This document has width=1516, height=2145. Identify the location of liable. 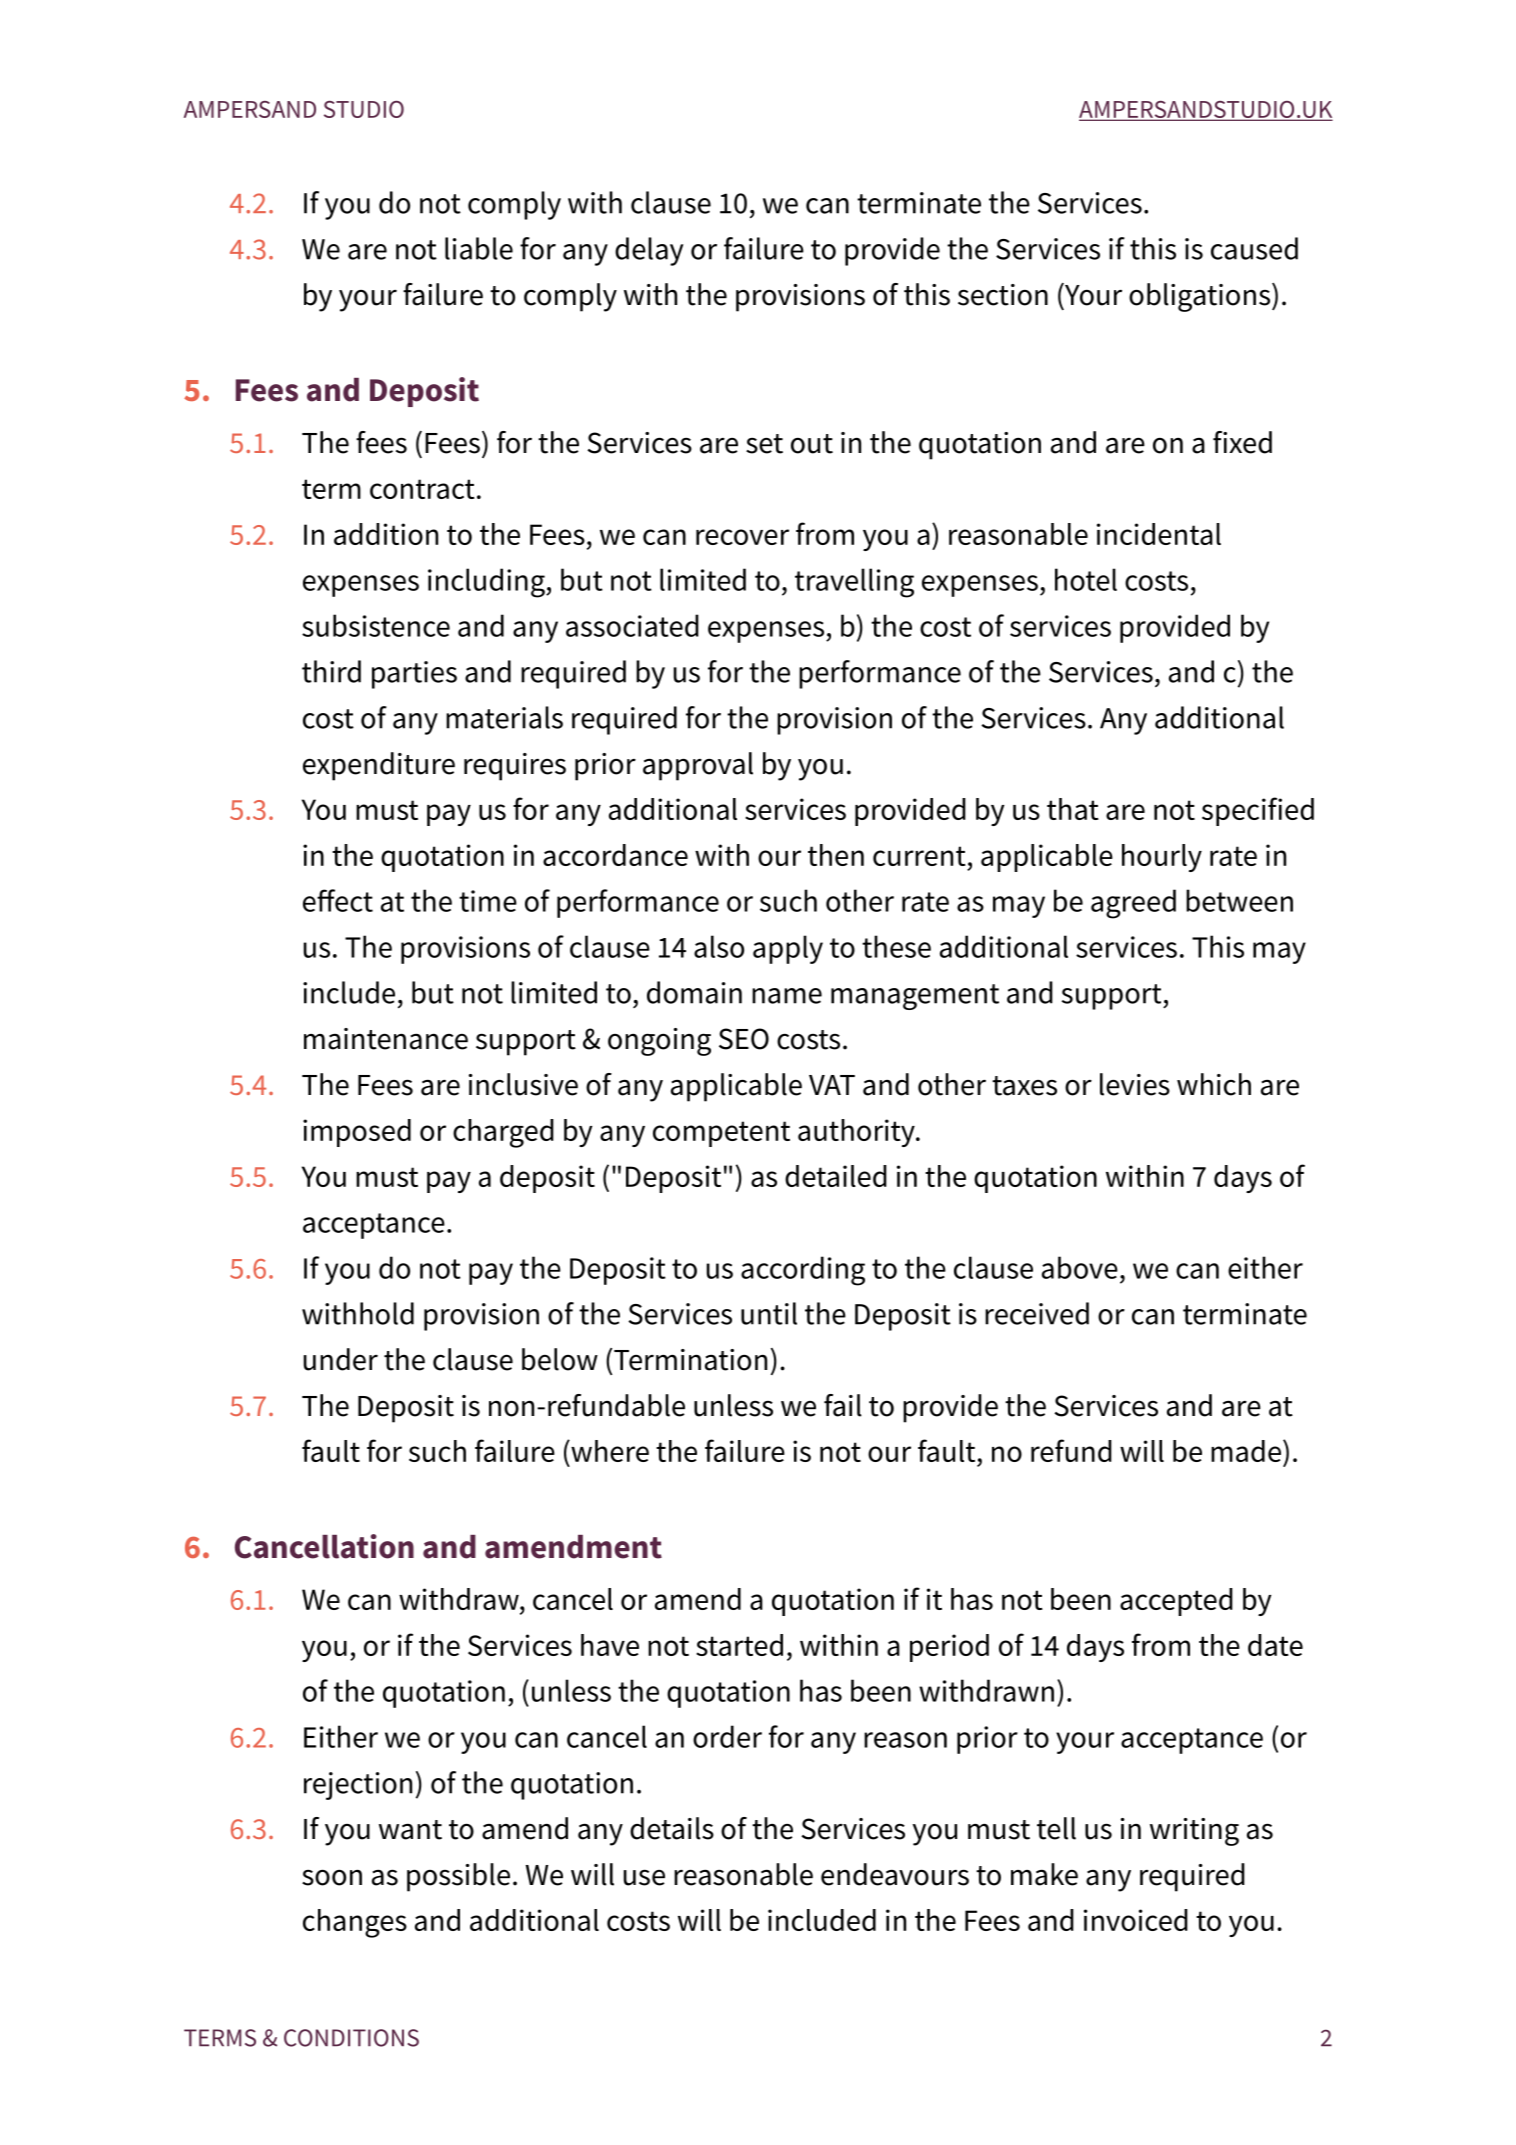
(479, 248).
